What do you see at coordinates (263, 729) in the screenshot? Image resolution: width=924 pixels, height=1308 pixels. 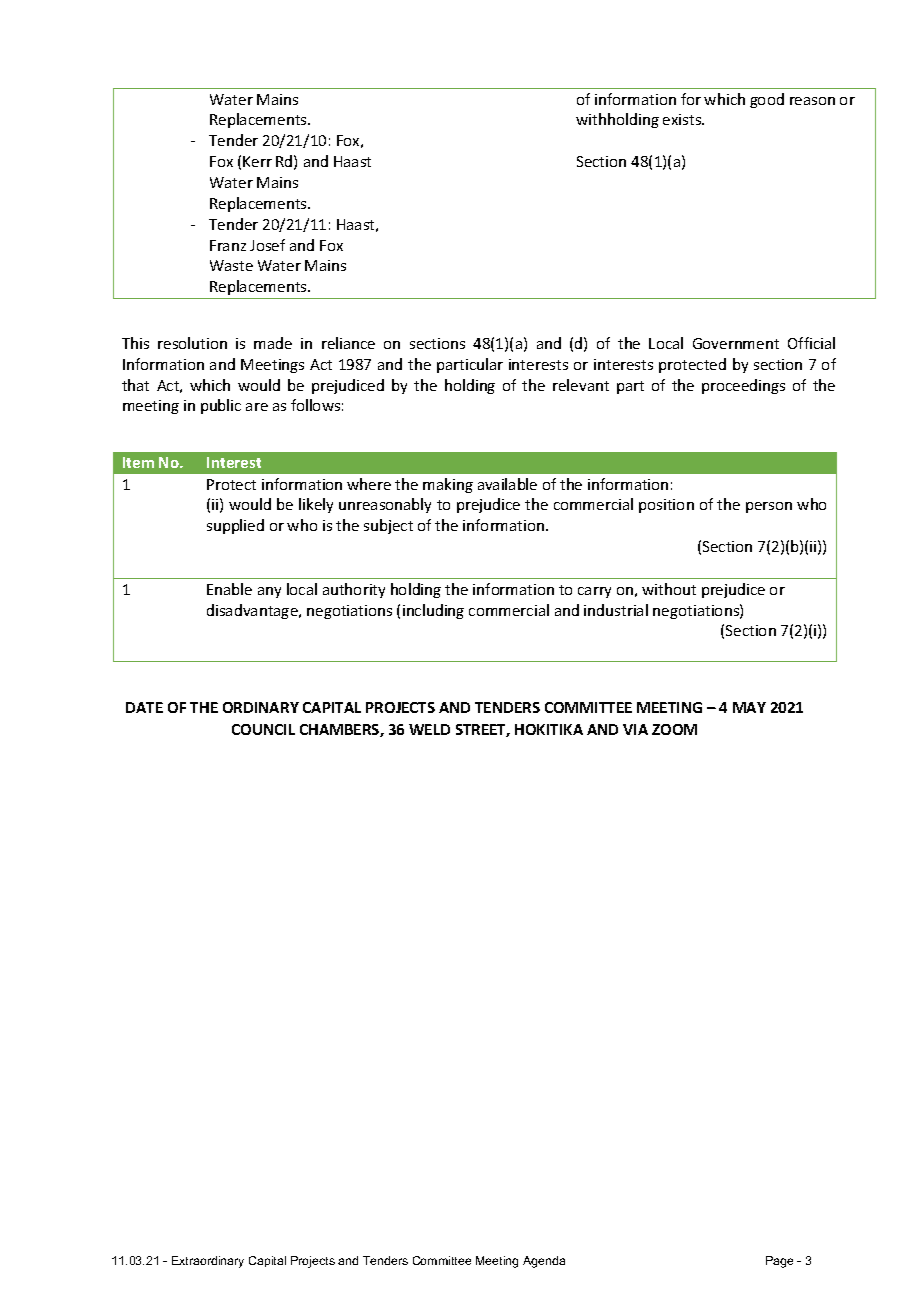 I see `COUNCIL` at bounding box center [263, 729].
